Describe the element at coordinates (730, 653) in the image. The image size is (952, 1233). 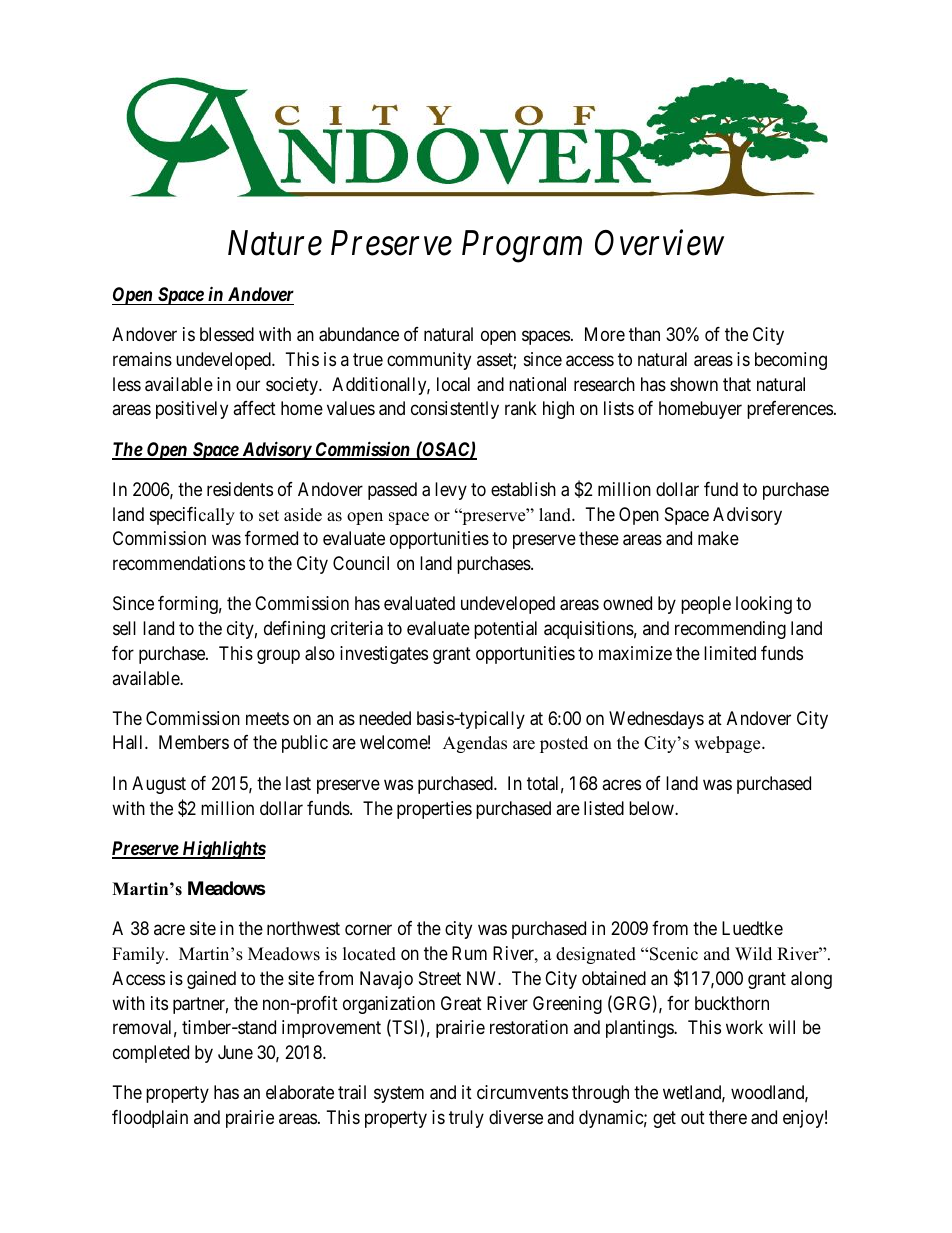
I see `limited` at that location.
